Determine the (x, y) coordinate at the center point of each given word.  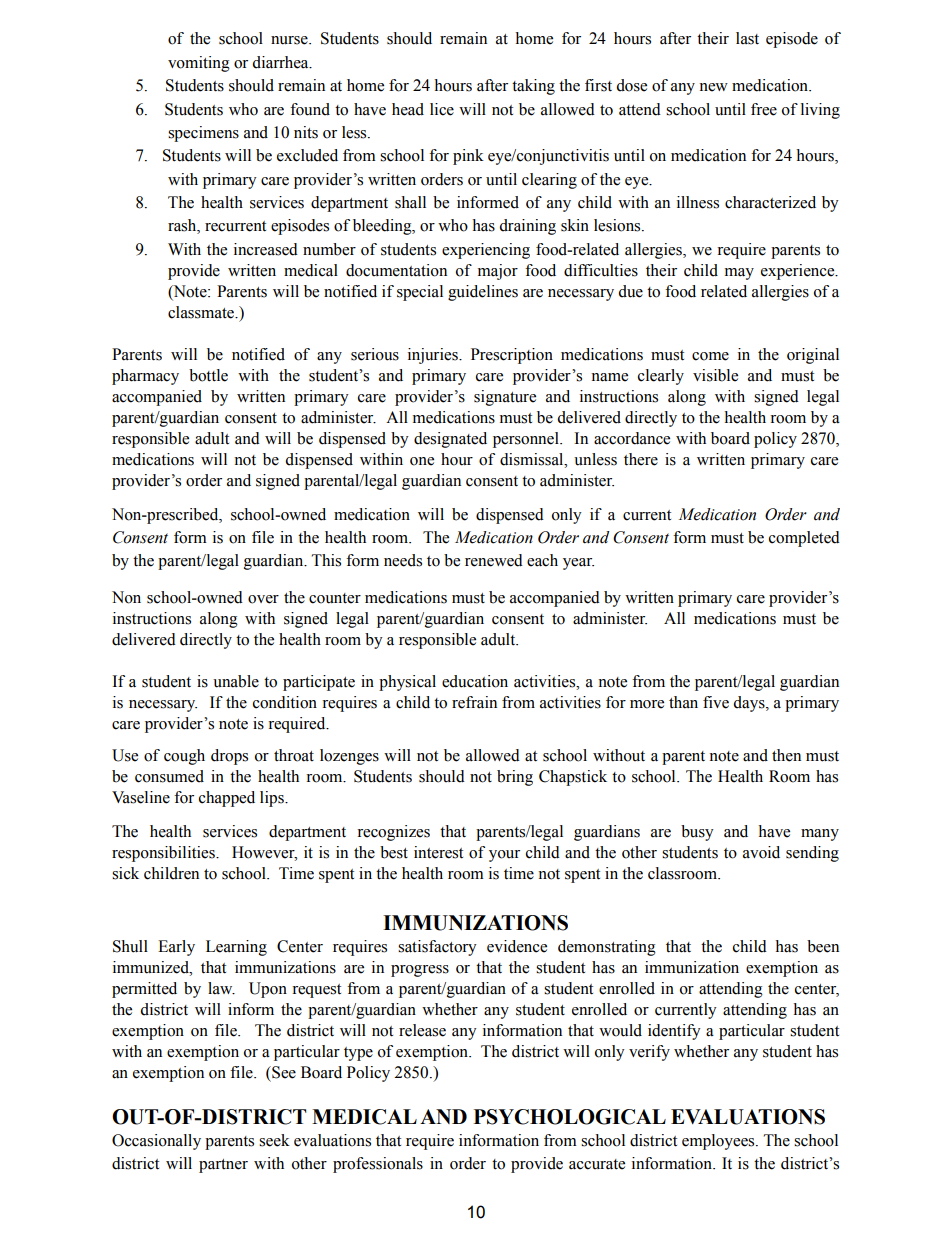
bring (515, 778)
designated (450, 440)
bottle (208, 375)
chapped (227, 799)
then (786, 755)
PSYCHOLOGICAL (570, 1117)
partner (223, 1166)
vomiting (199, 64)
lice (442, 109)
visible (715, 375)
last (747, 38)
